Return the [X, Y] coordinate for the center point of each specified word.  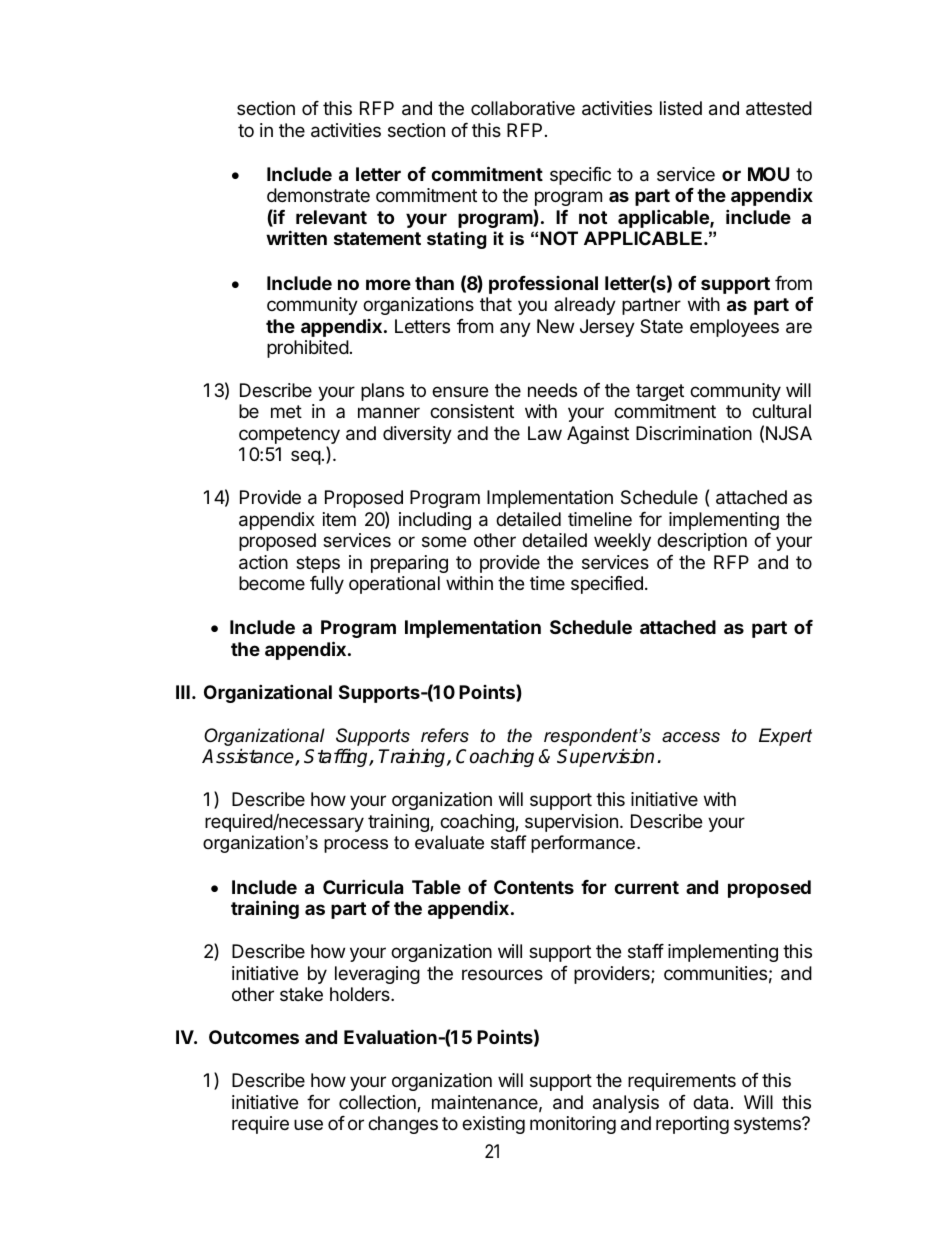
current [646, 887]
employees [734, 328]
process [356, 846]
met [286, 411]
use [308, 1124]
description [702, 542]
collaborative [523, 108]
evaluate [449, 842]
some [444, 541]
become [272, 583]
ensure [460, 391]
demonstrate [318, 195]
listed [681, 108]
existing [493, 1125]
